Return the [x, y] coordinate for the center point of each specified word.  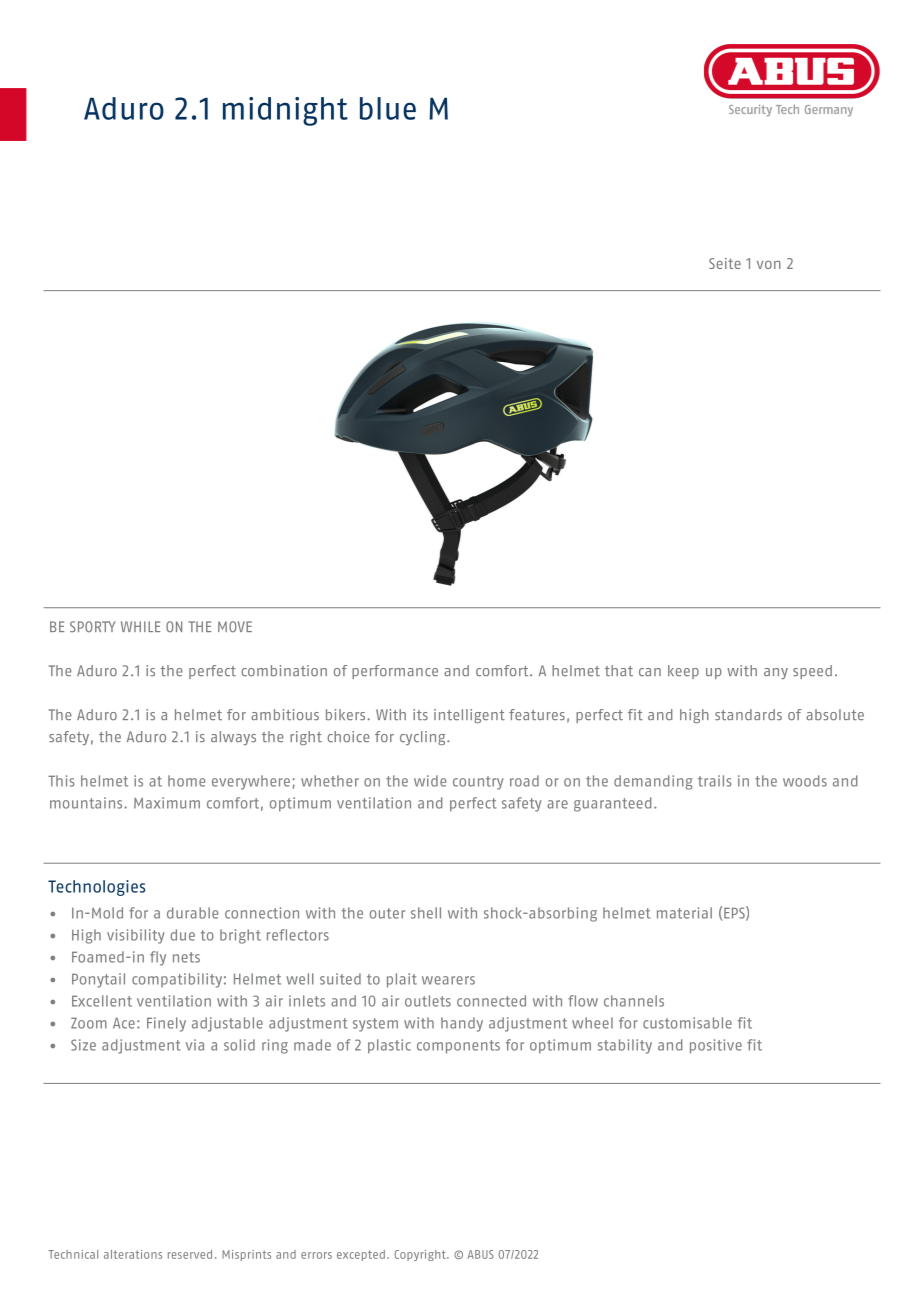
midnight [285, 111]
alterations [133, 1254]
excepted [361, 1255]
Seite [725, 263]
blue [388, 108]
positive [716, 1046]
